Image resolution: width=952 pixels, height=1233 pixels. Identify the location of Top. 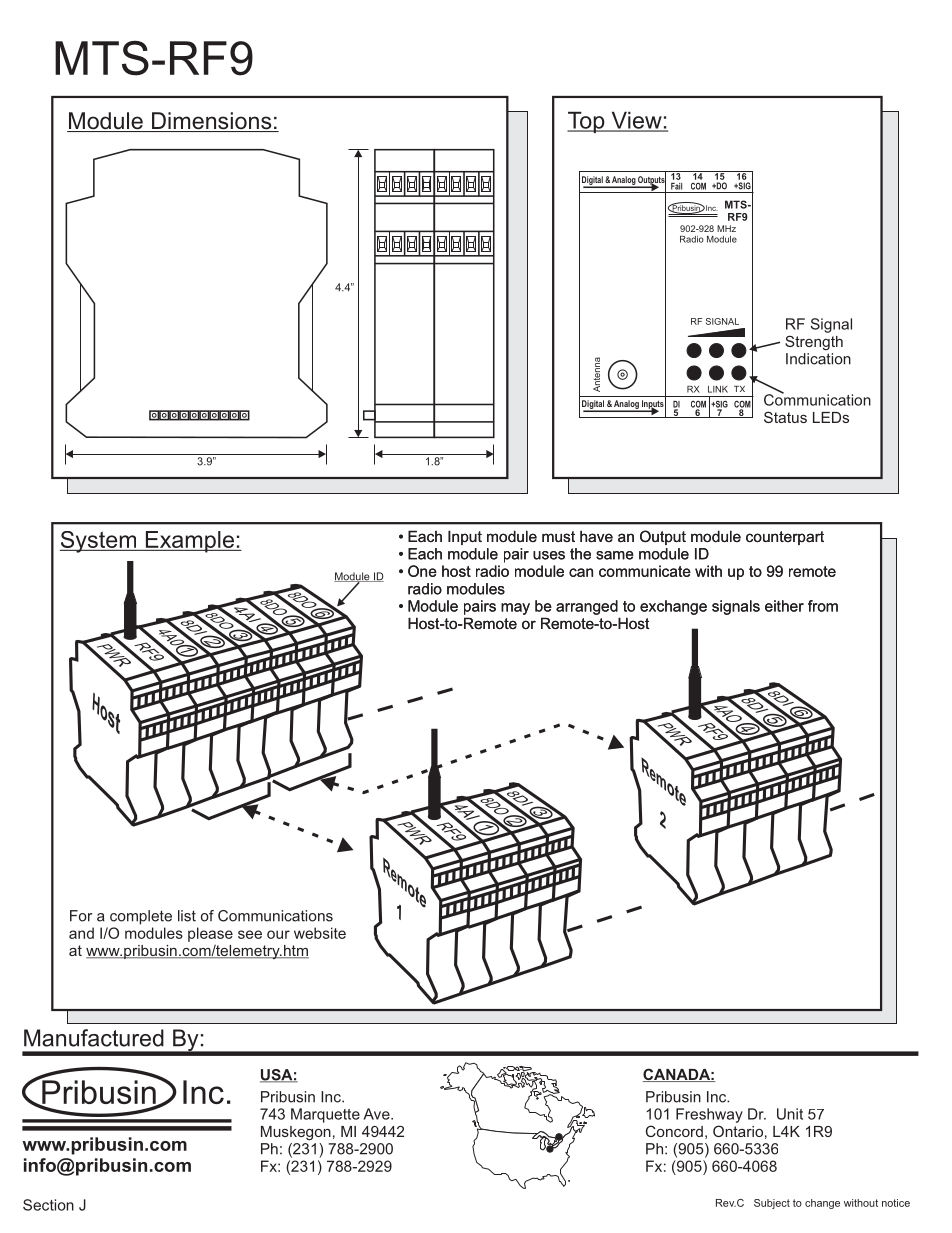
(587, 122).
